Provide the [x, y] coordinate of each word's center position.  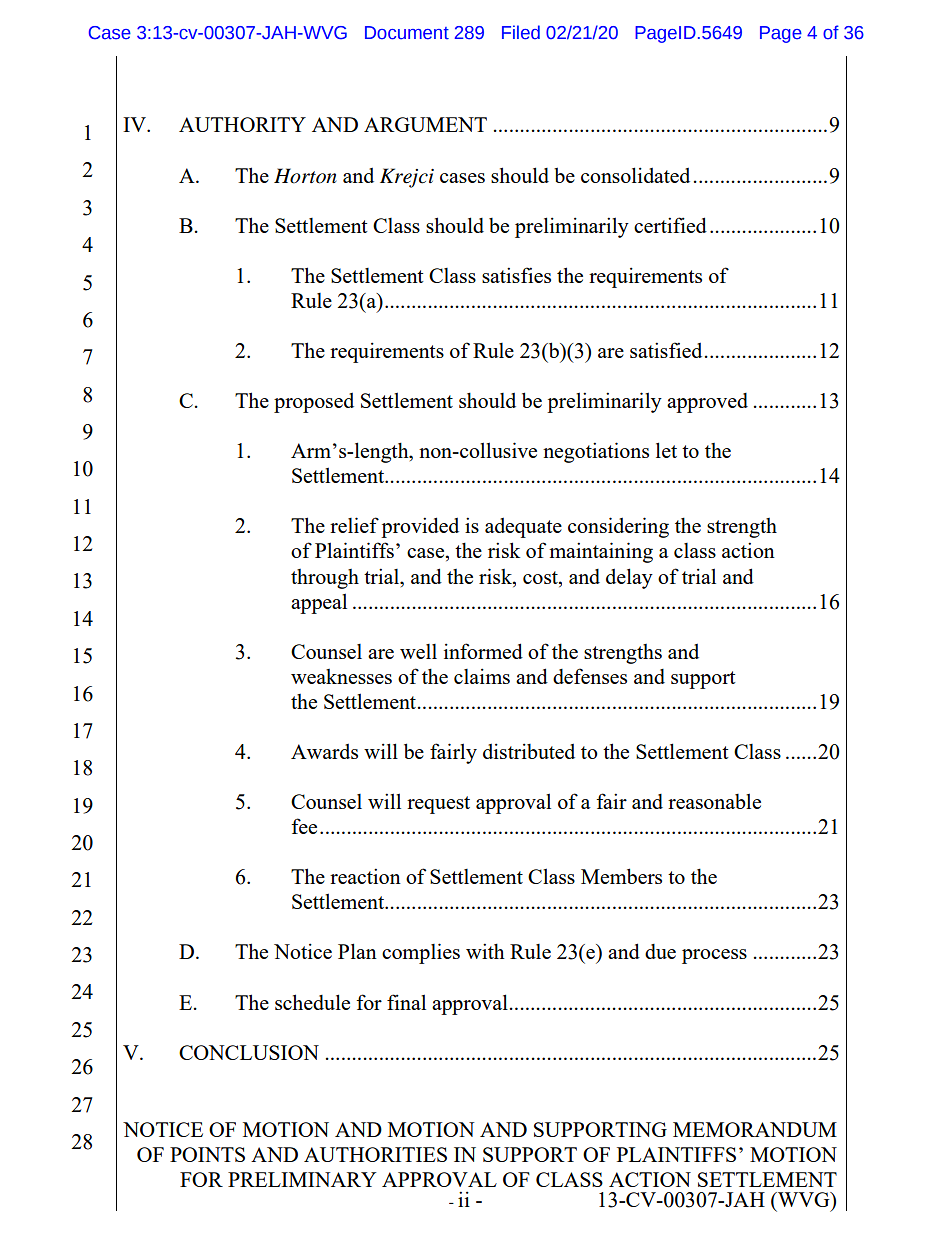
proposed [314, 403]
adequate [523, 528]
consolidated [635, 175]
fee [304, 826]
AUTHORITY [242, 124]
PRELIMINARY [302, 1179]
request [438, 805]
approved [707, 403]
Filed [521, 32]
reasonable [714, 801]
